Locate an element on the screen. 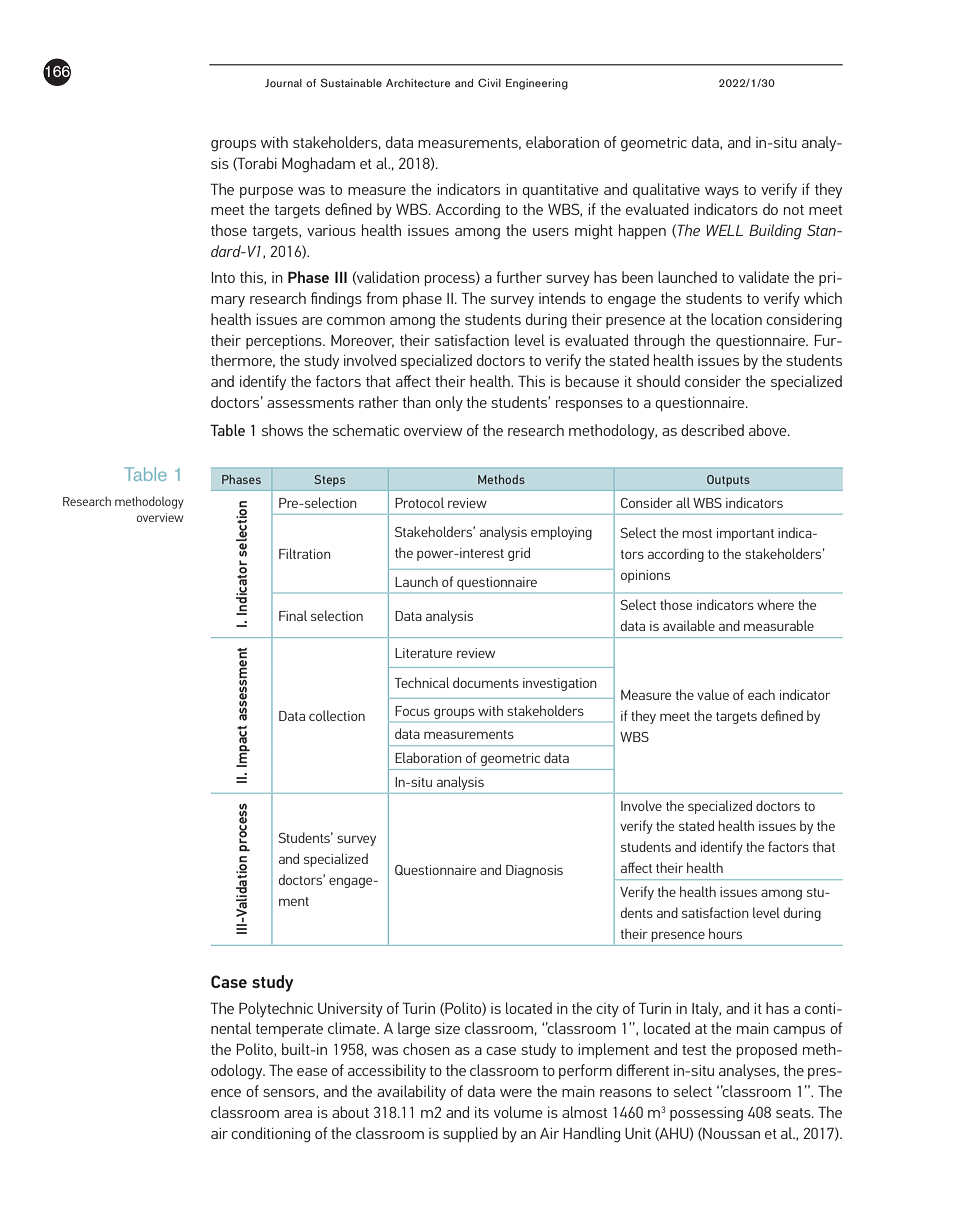 Image resolution: width=958 pixels, height=1232 pixels. shows is located at coordinates (282, 430).
